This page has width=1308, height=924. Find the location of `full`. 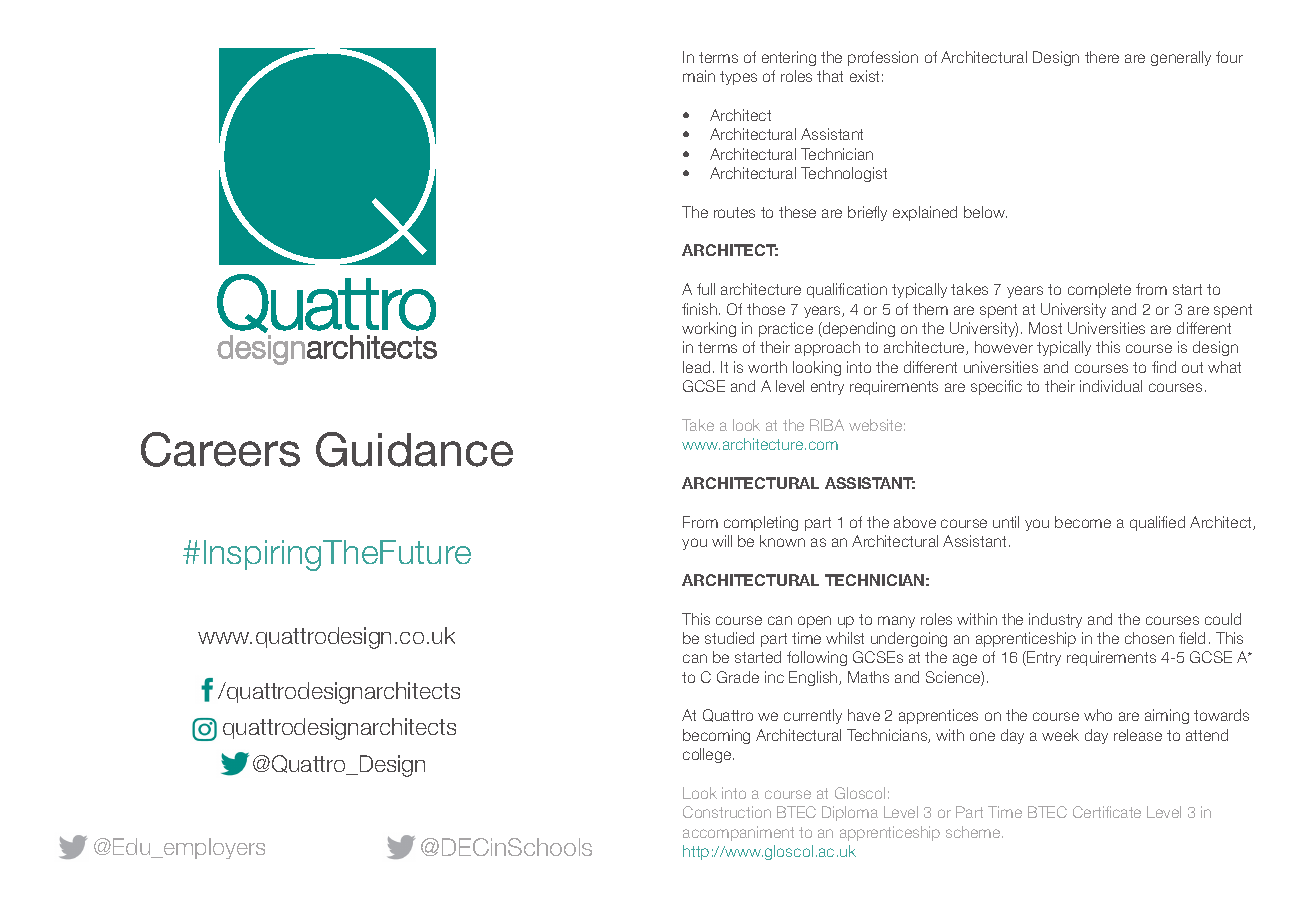

full is located at coordinates (706, 289).
